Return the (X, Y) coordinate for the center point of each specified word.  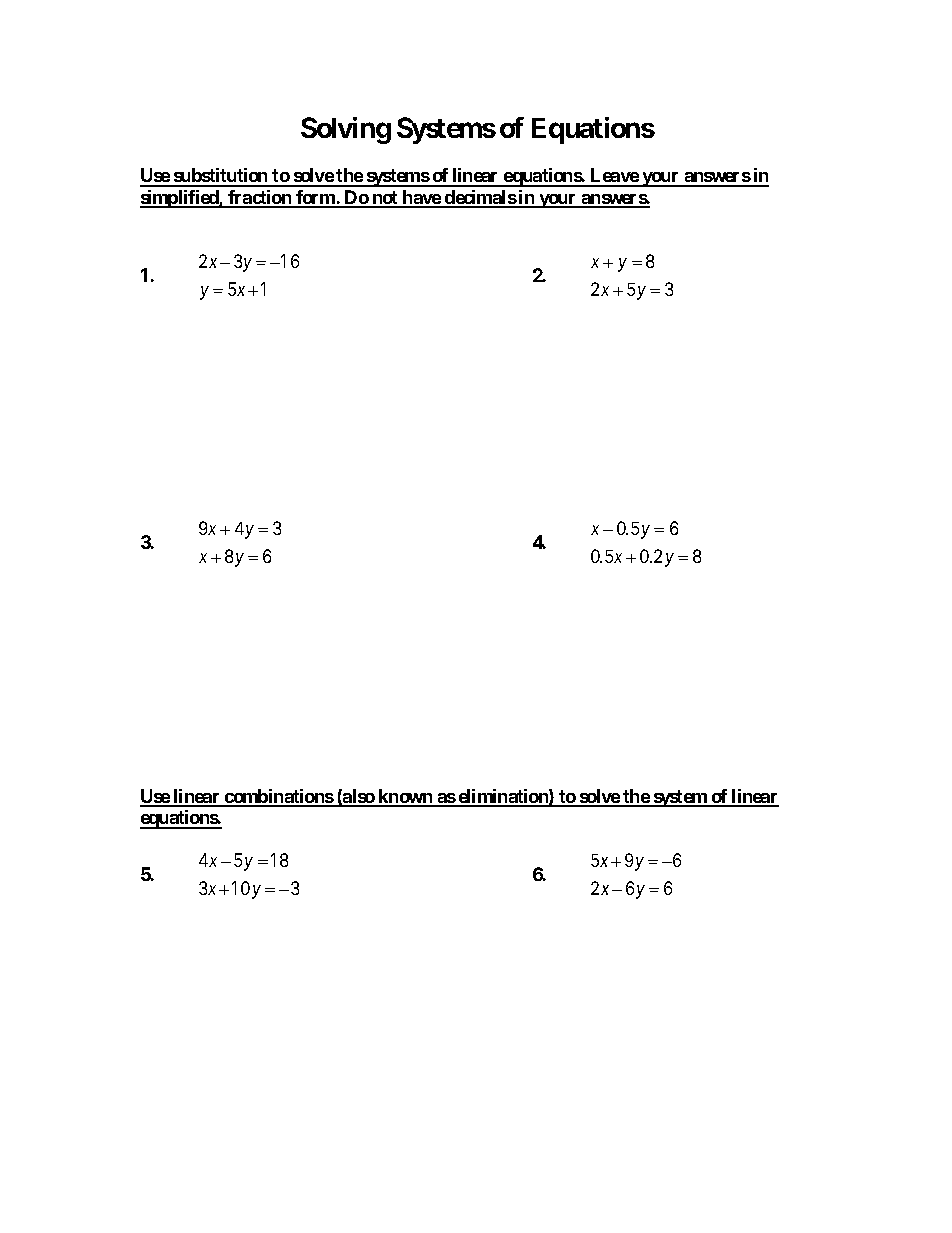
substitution (221, 177)
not (385, 199)
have (421, 198)
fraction (260, 198)
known (405, 797)
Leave (614, 177)
